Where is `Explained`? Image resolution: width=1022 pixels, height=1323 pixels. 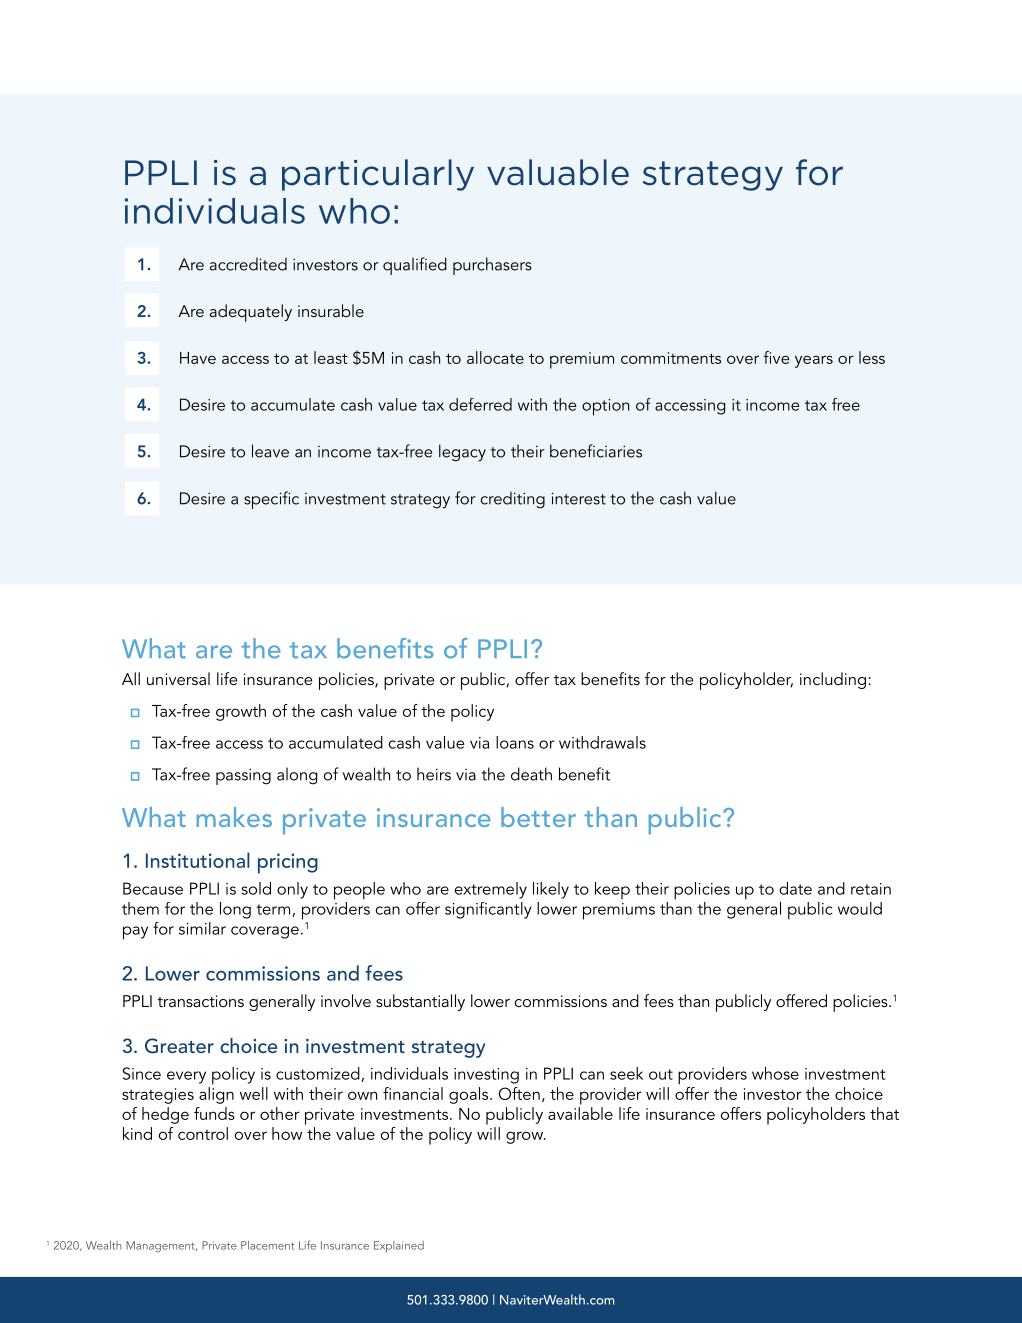
Explained is located at coordinates (399, 1247).
